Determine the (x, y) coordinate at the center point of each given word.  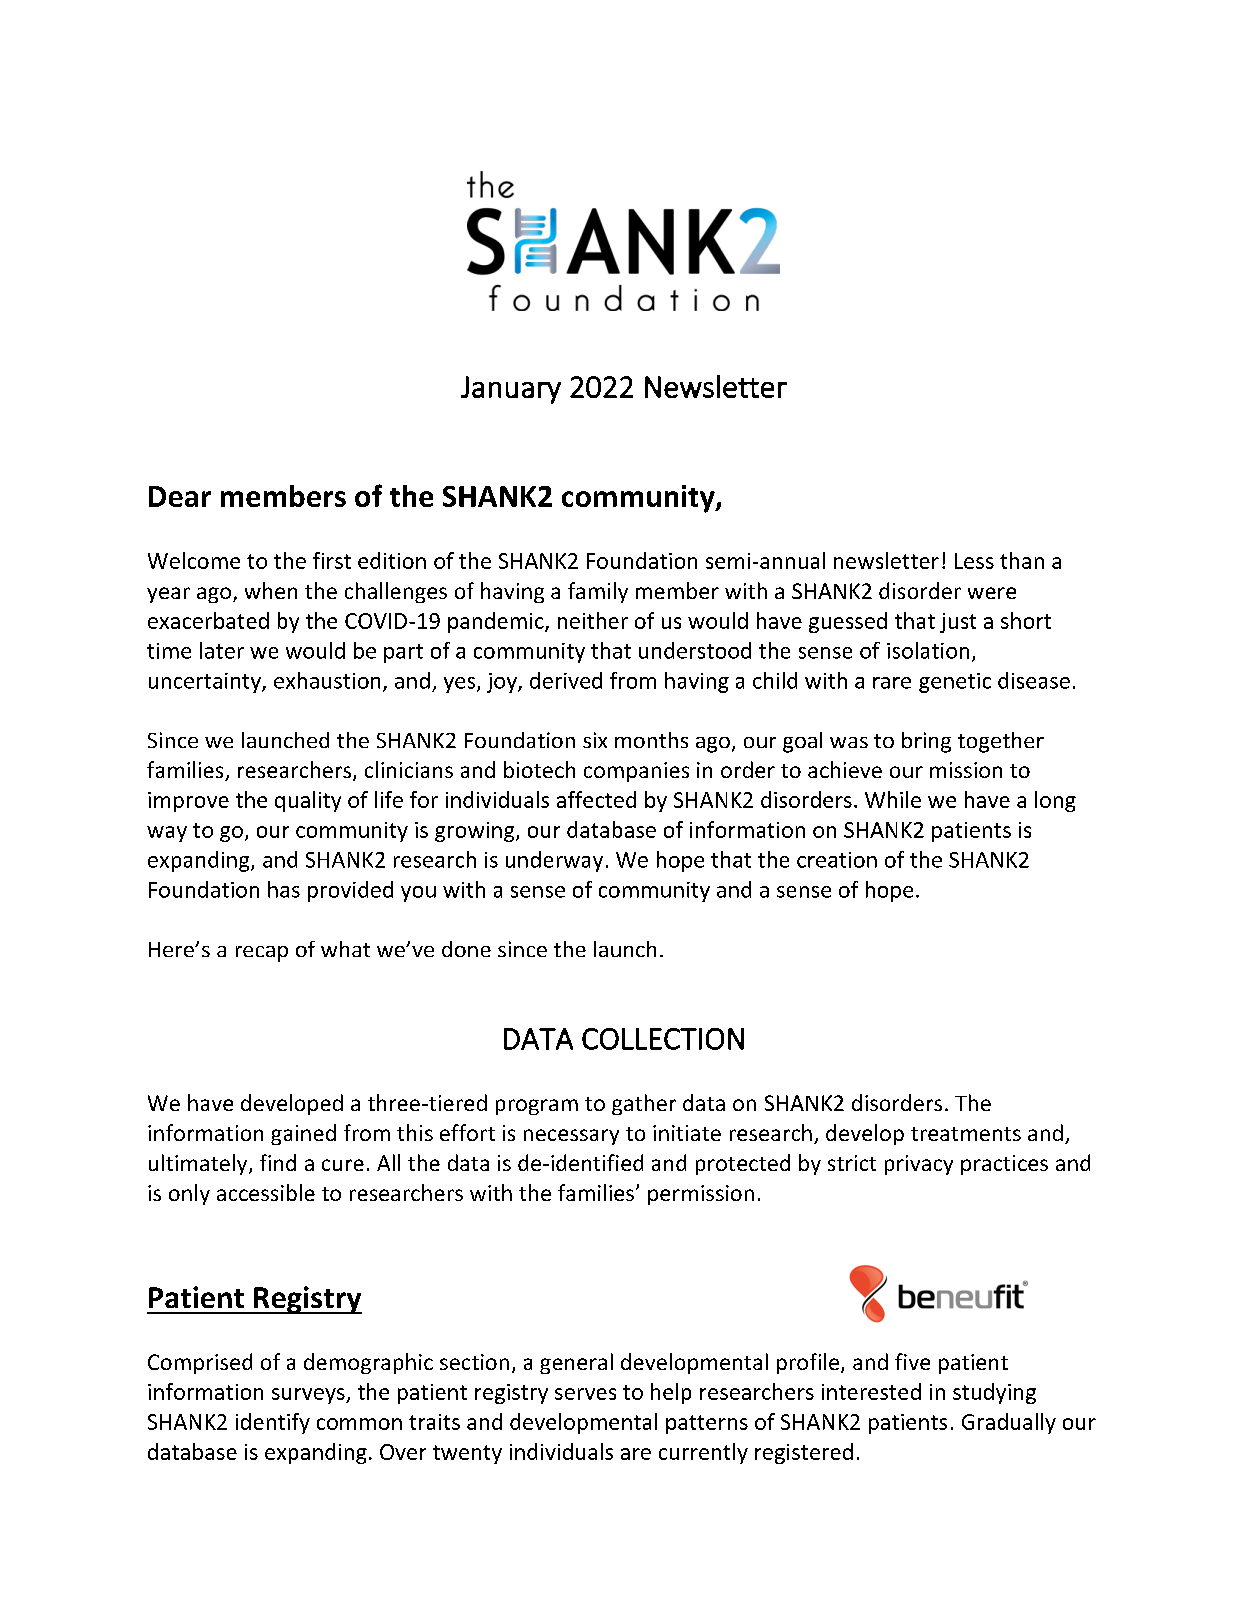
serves (585, 1394)
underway (554, 861)
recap (262, 954)
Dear (180, 496)
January (511, 390)
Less (974, 561)
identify (273, 1423)
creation (837, 860)
